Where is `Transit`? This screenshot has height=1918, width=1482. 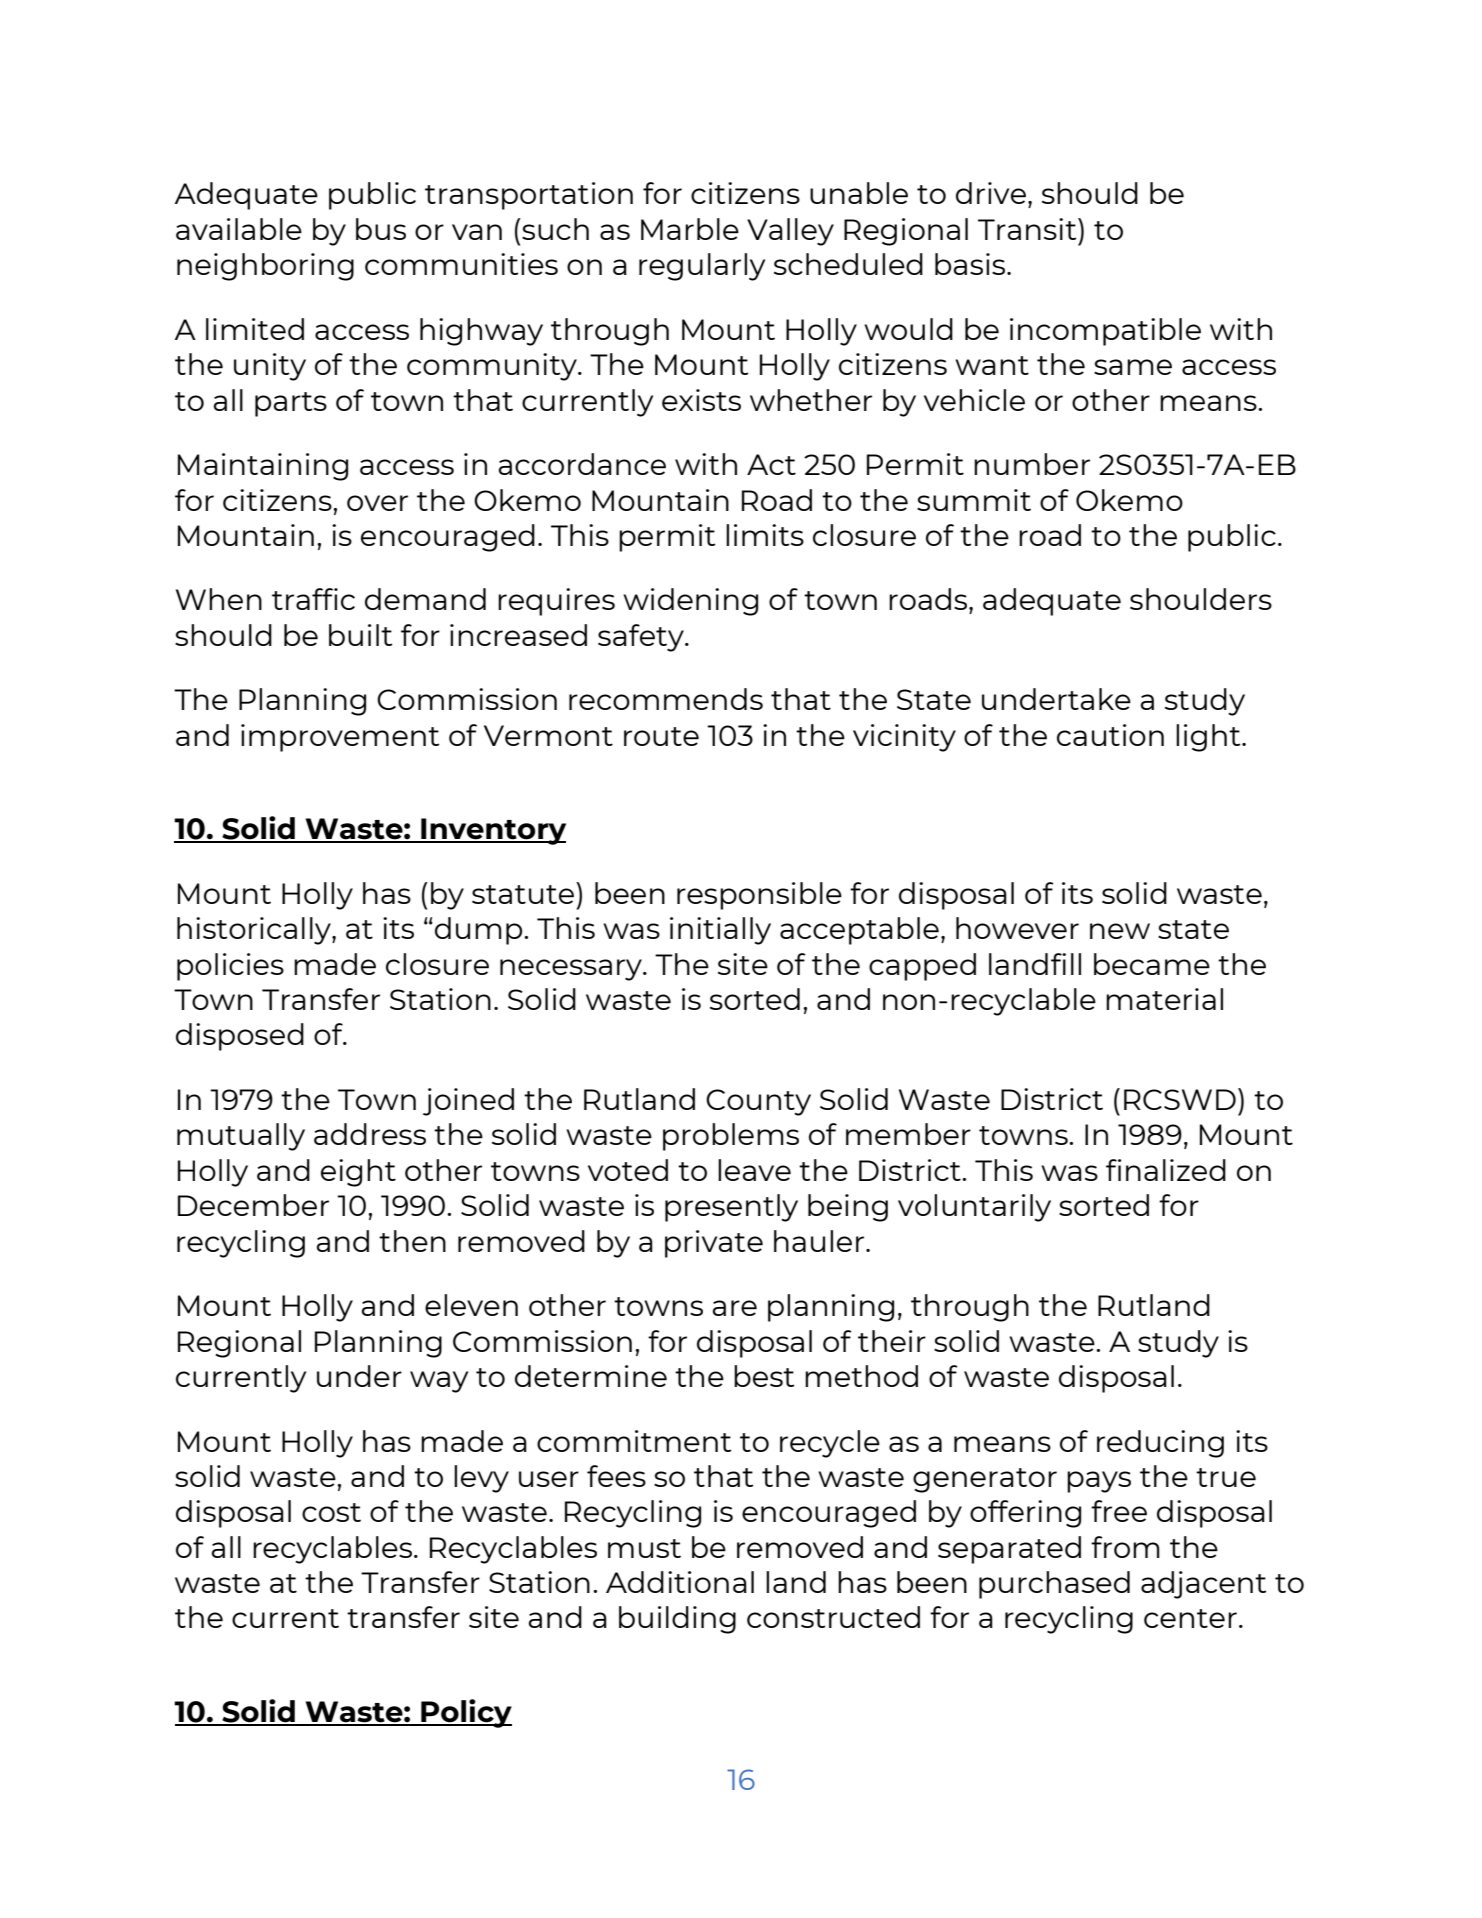
Transit is located at coordinates (1028, 229).
